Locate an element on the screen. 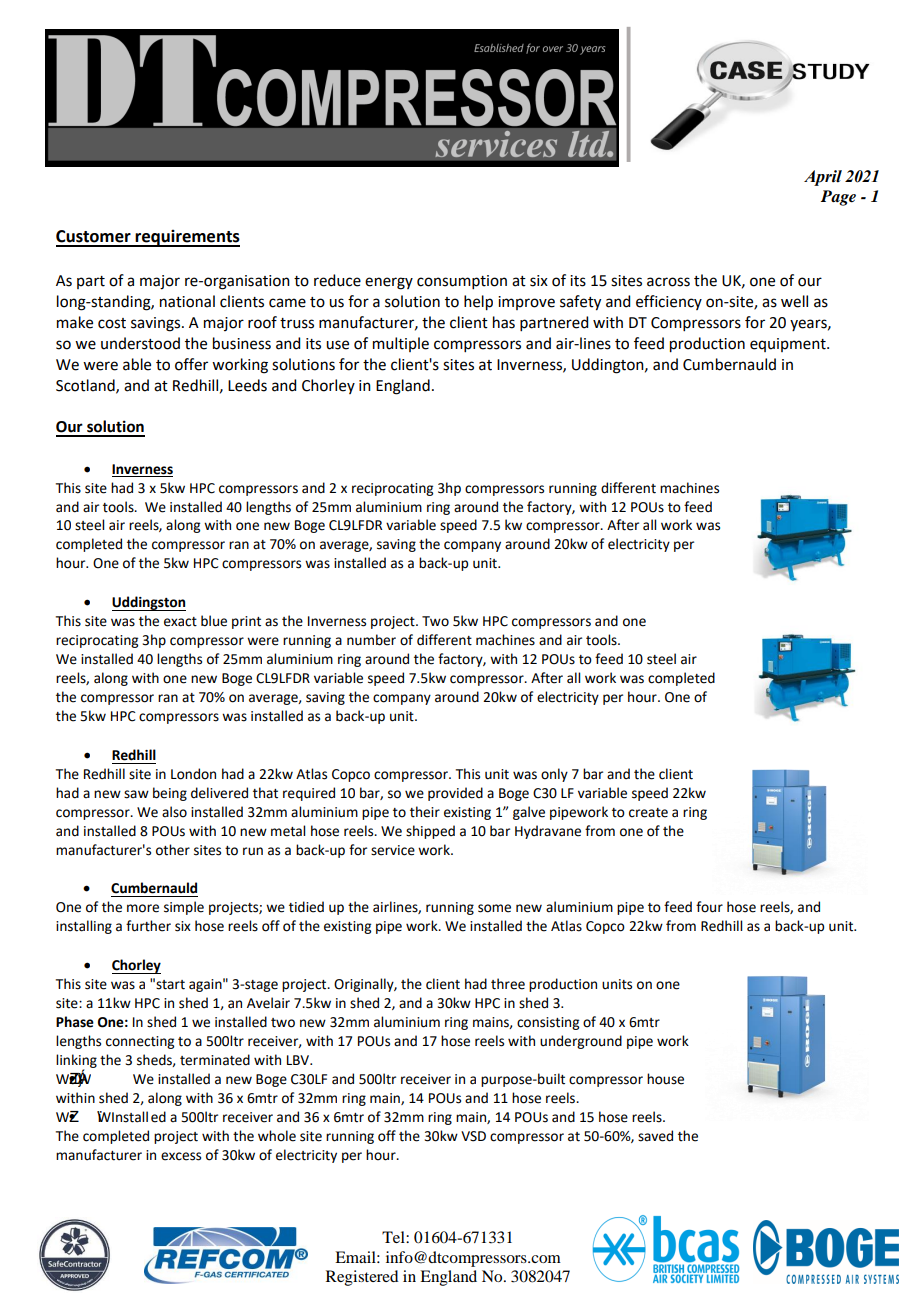  requirements is located at coordinates (187, 238).
